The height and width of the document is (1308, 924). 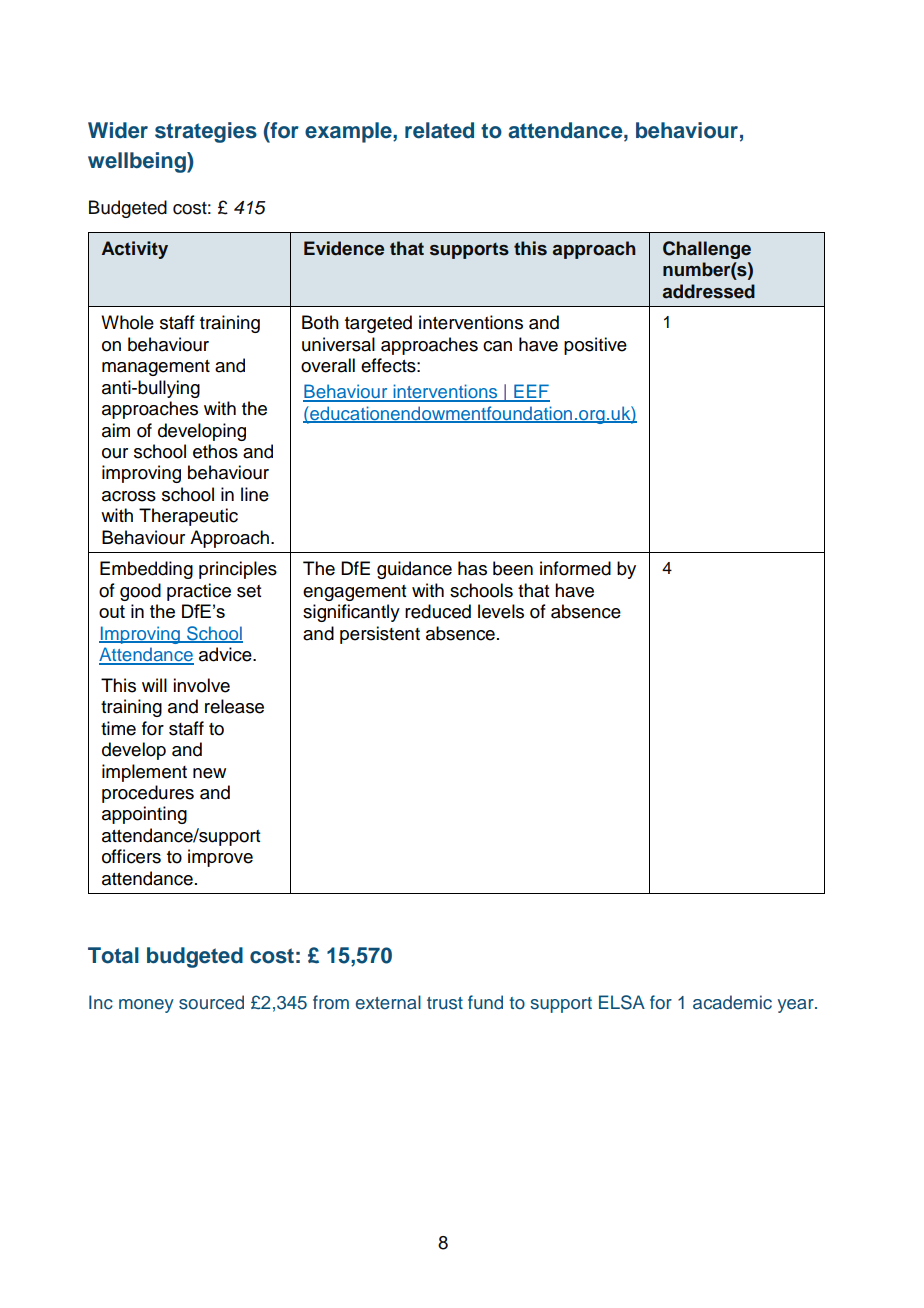 I want to click on academic, so click(x=732, y=1002).
